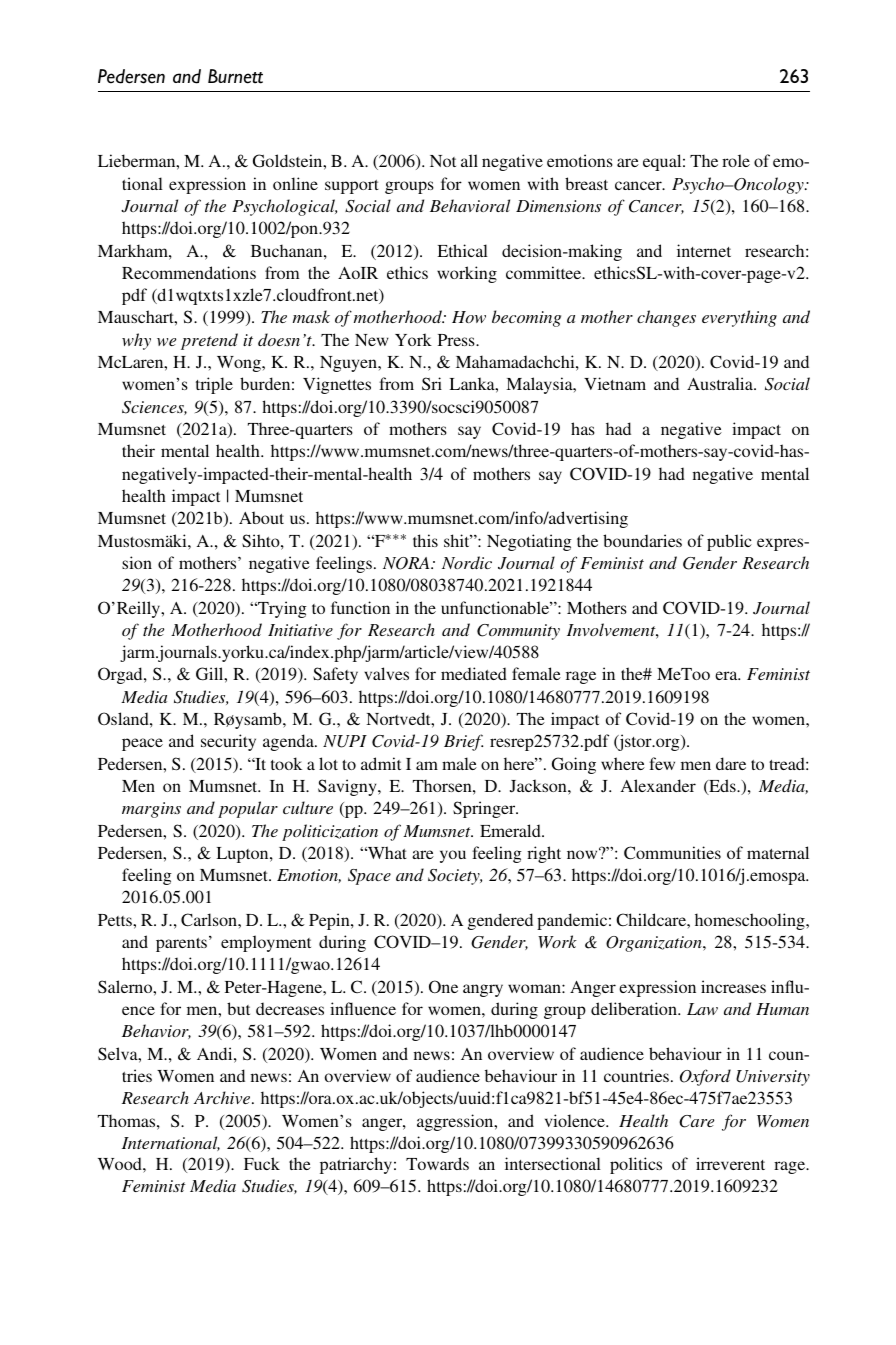 The width and height of the document is (896, 1345). Describe the element at coordinates (437, 1163) in the document. I see `Towards` at that location.
